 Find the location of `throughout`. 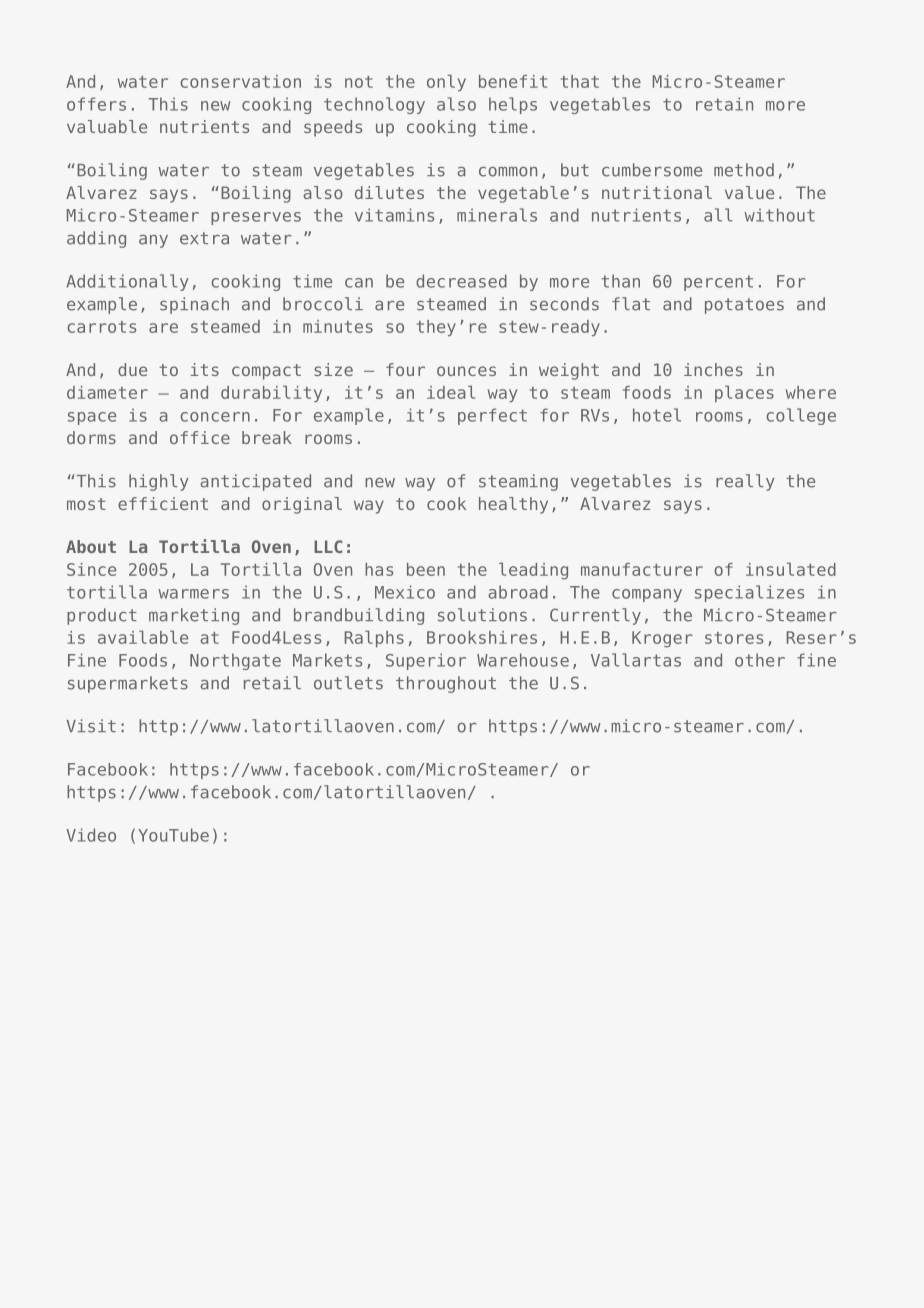

throughout is located at coordinates (446, 684).
